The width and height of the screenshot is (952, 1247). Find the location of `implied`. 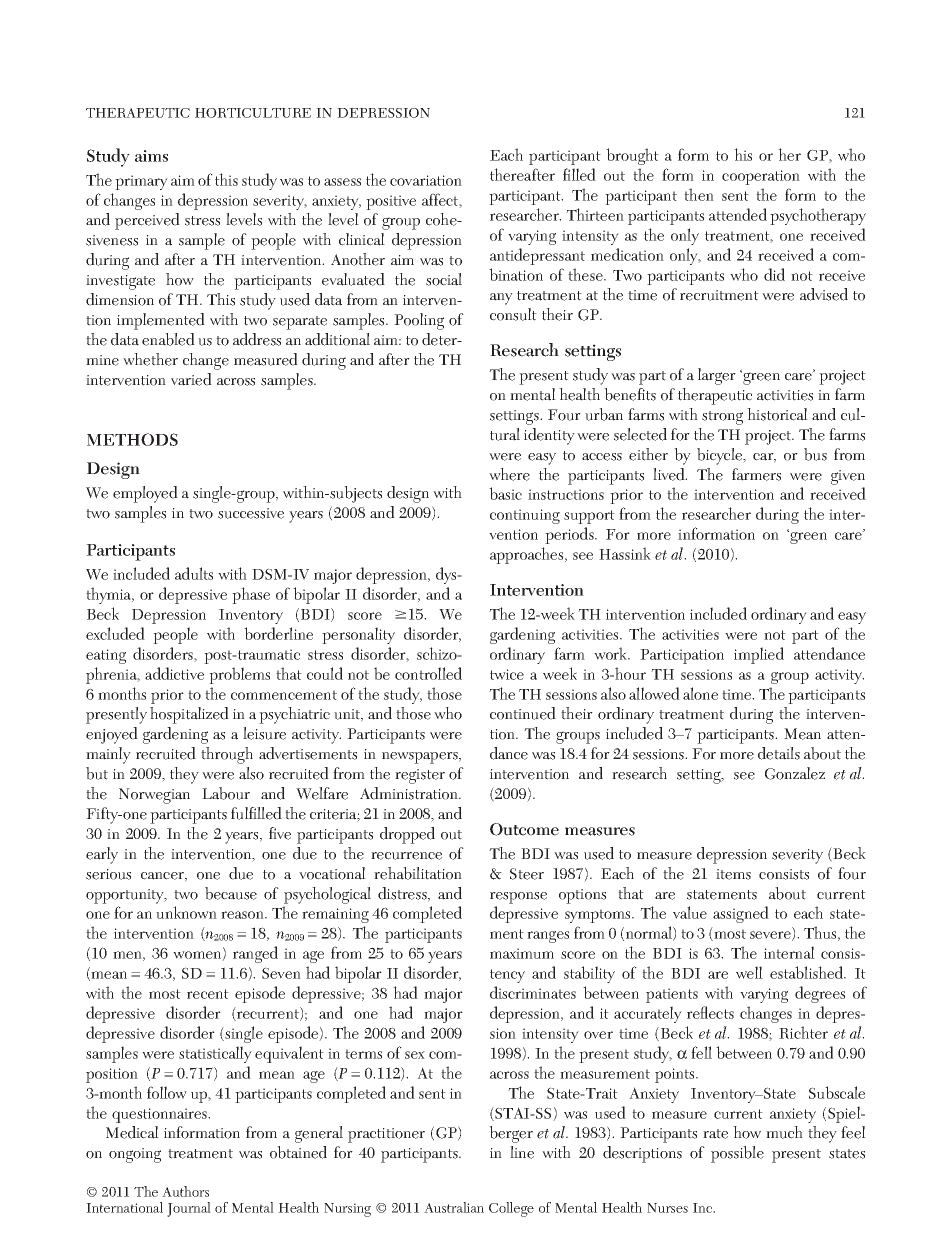

implied is located at coordinates (759, 655).
